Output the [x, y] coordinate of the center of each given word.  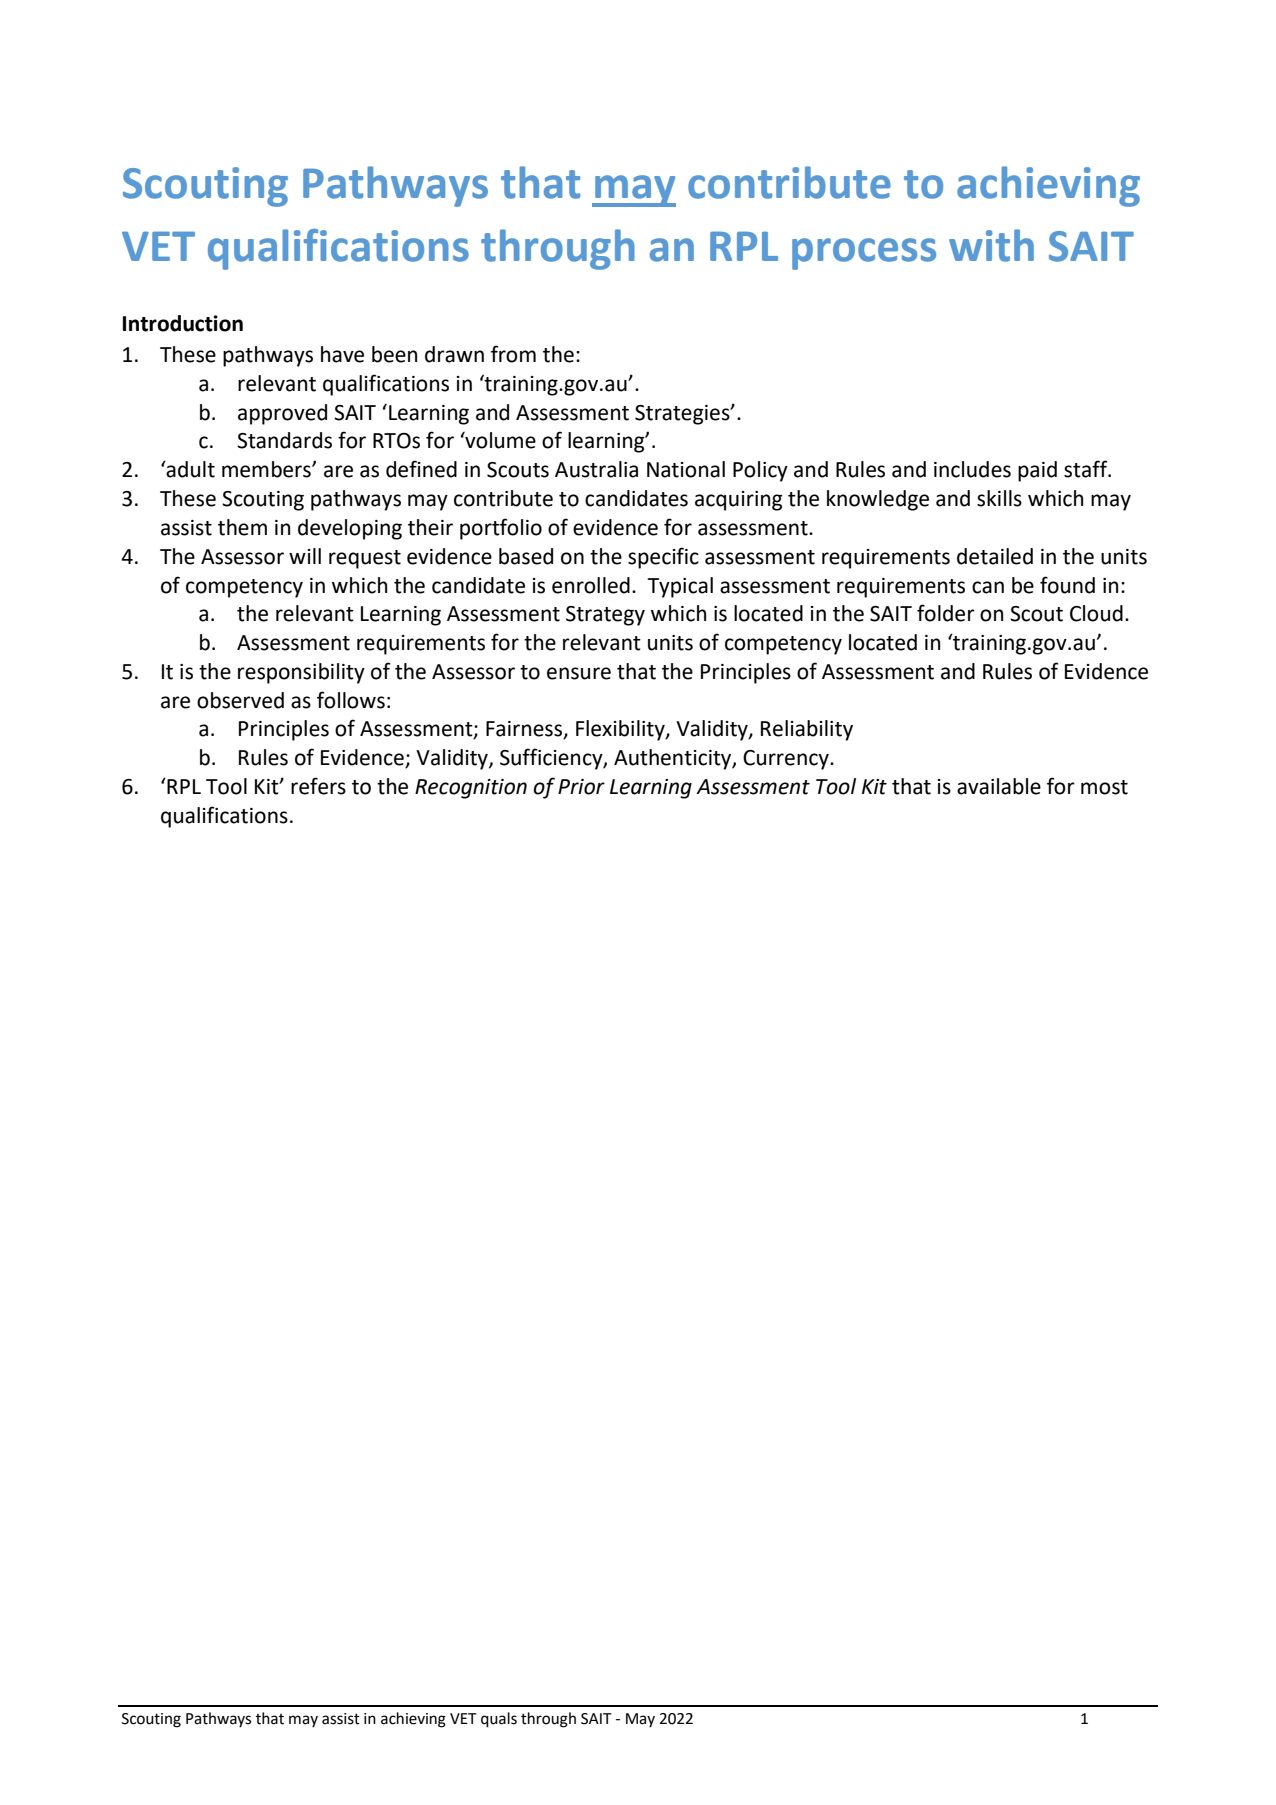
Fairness [525, 730]
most [1104, 787]
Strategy [605, 616]
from [513, 354]
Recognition [471, 789]
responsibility [301, 673]
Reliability [807, 730]
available [999, 786]
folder [946, 613]
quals [499, 1720]
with [991, 245]
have [342, 354]
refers [318, 786]
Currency [787, 760]
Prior [581, 787]
